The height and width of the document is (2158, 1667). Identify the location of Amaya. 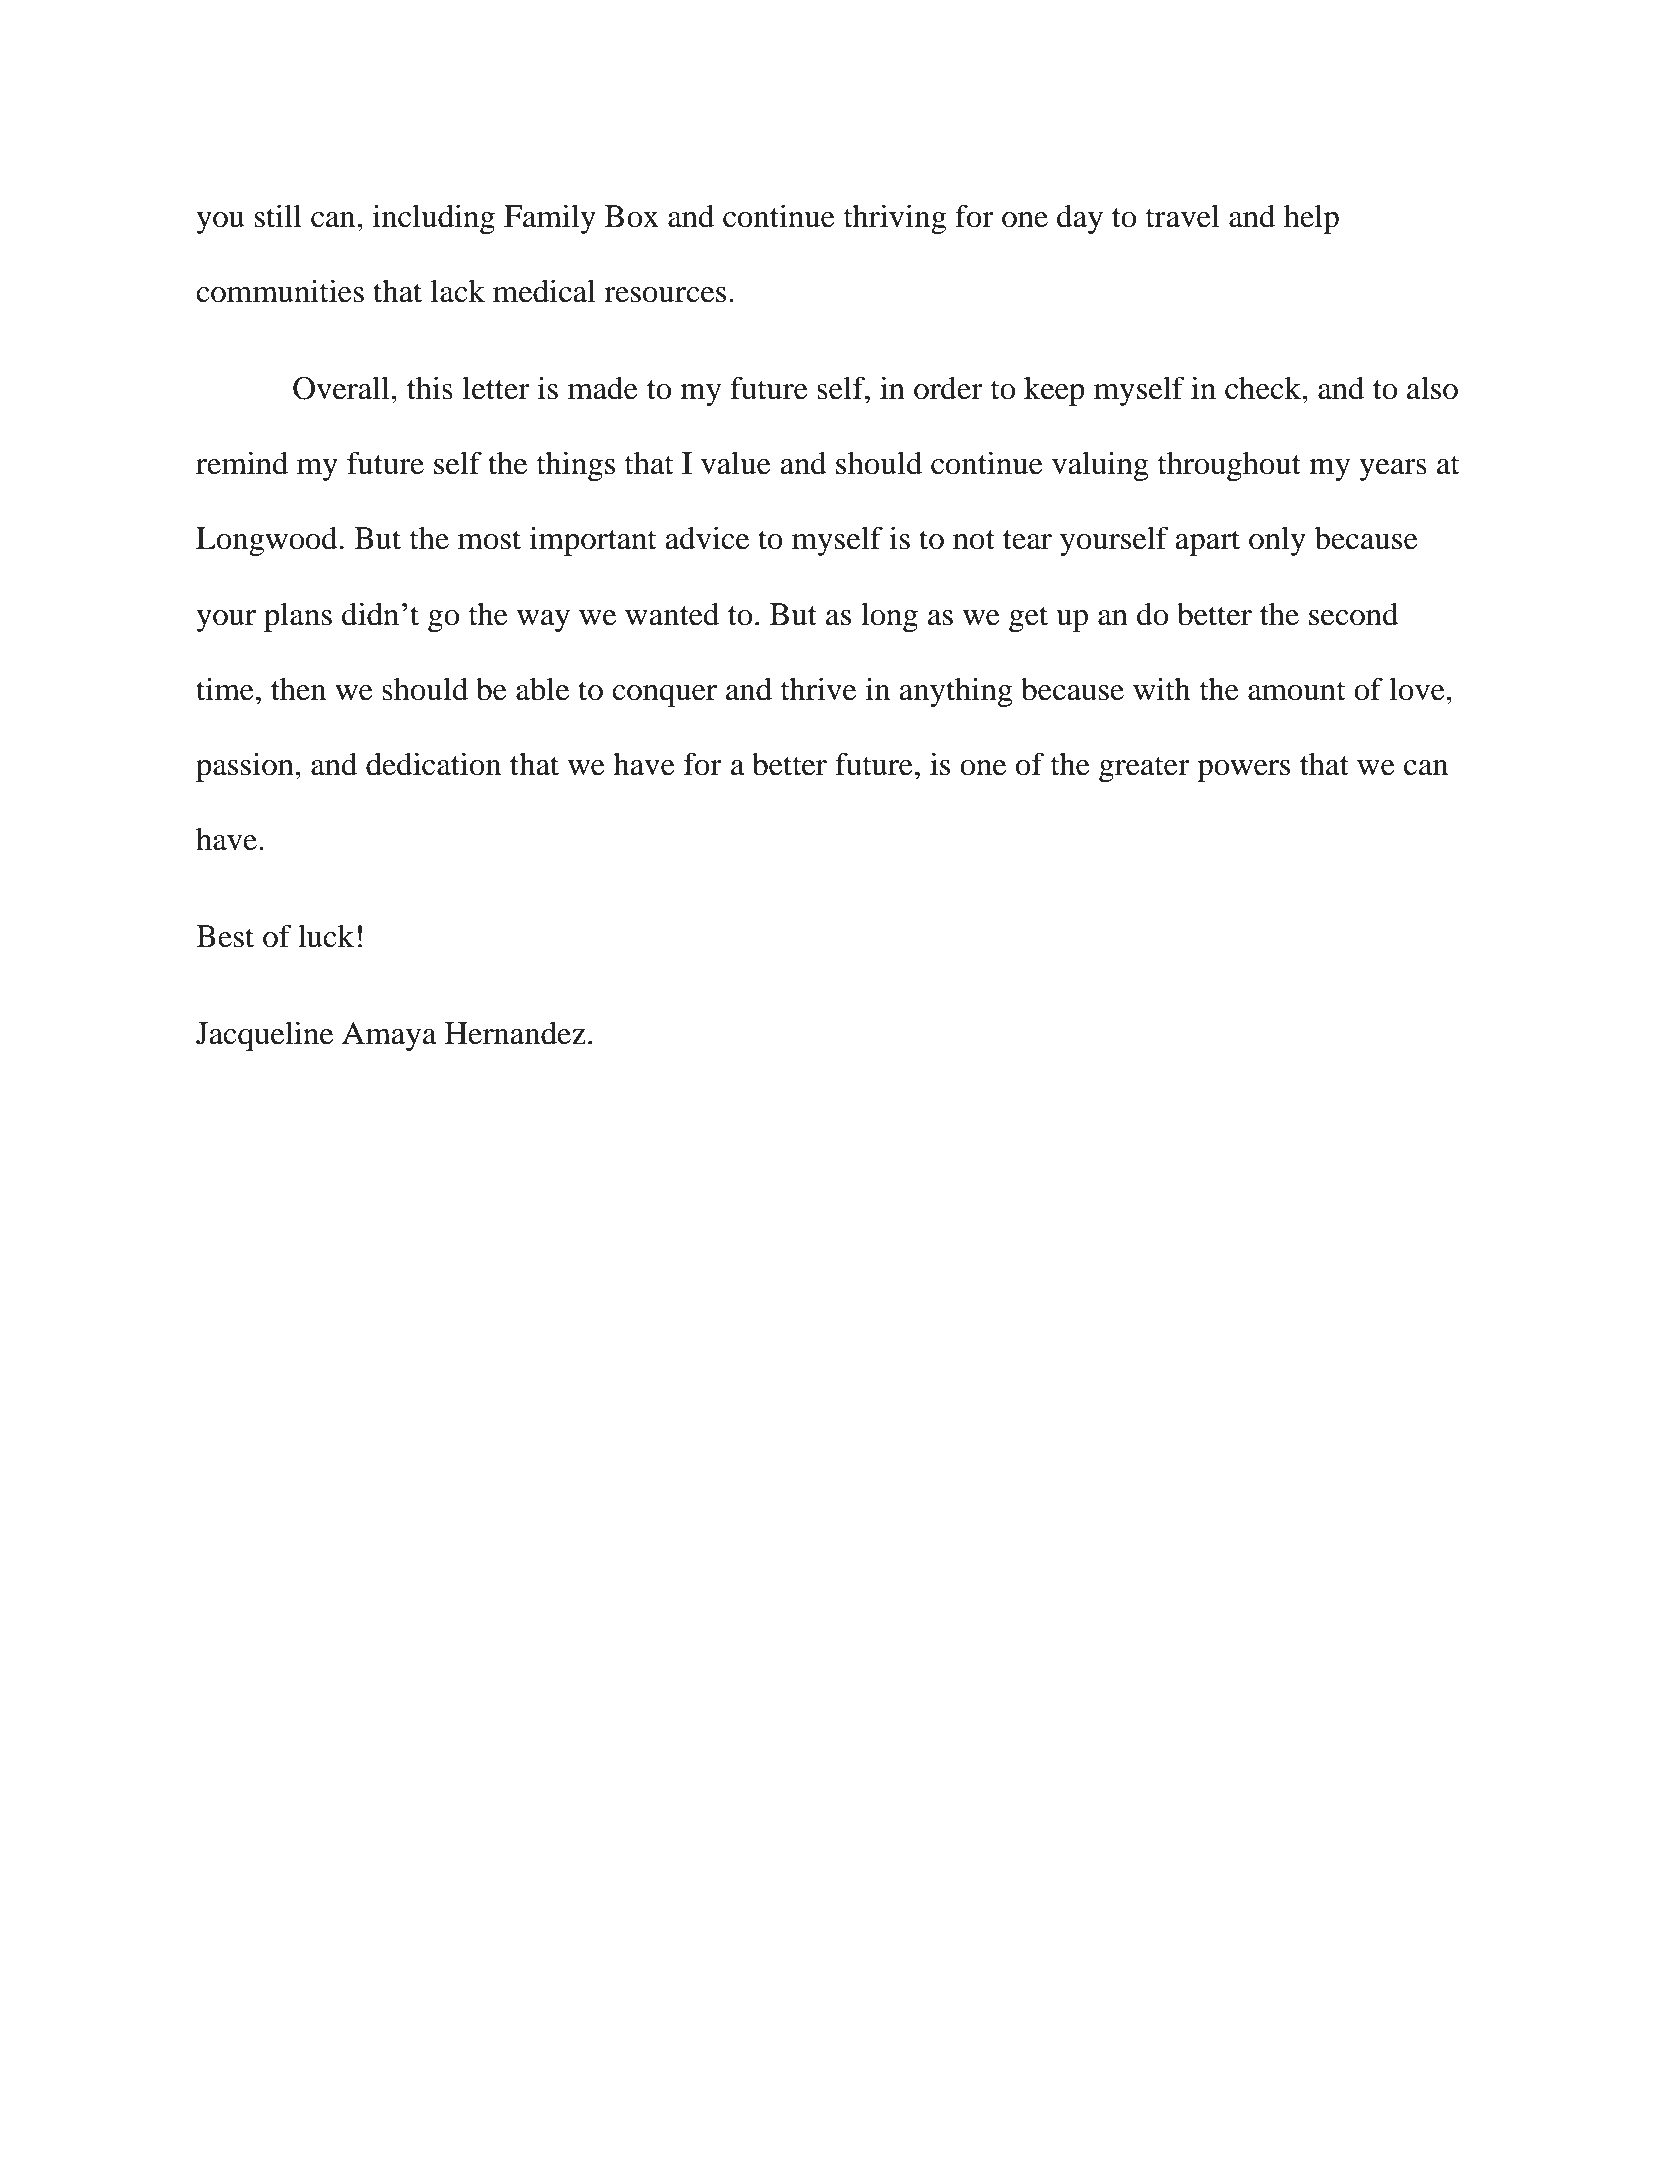
(389, 1036).
